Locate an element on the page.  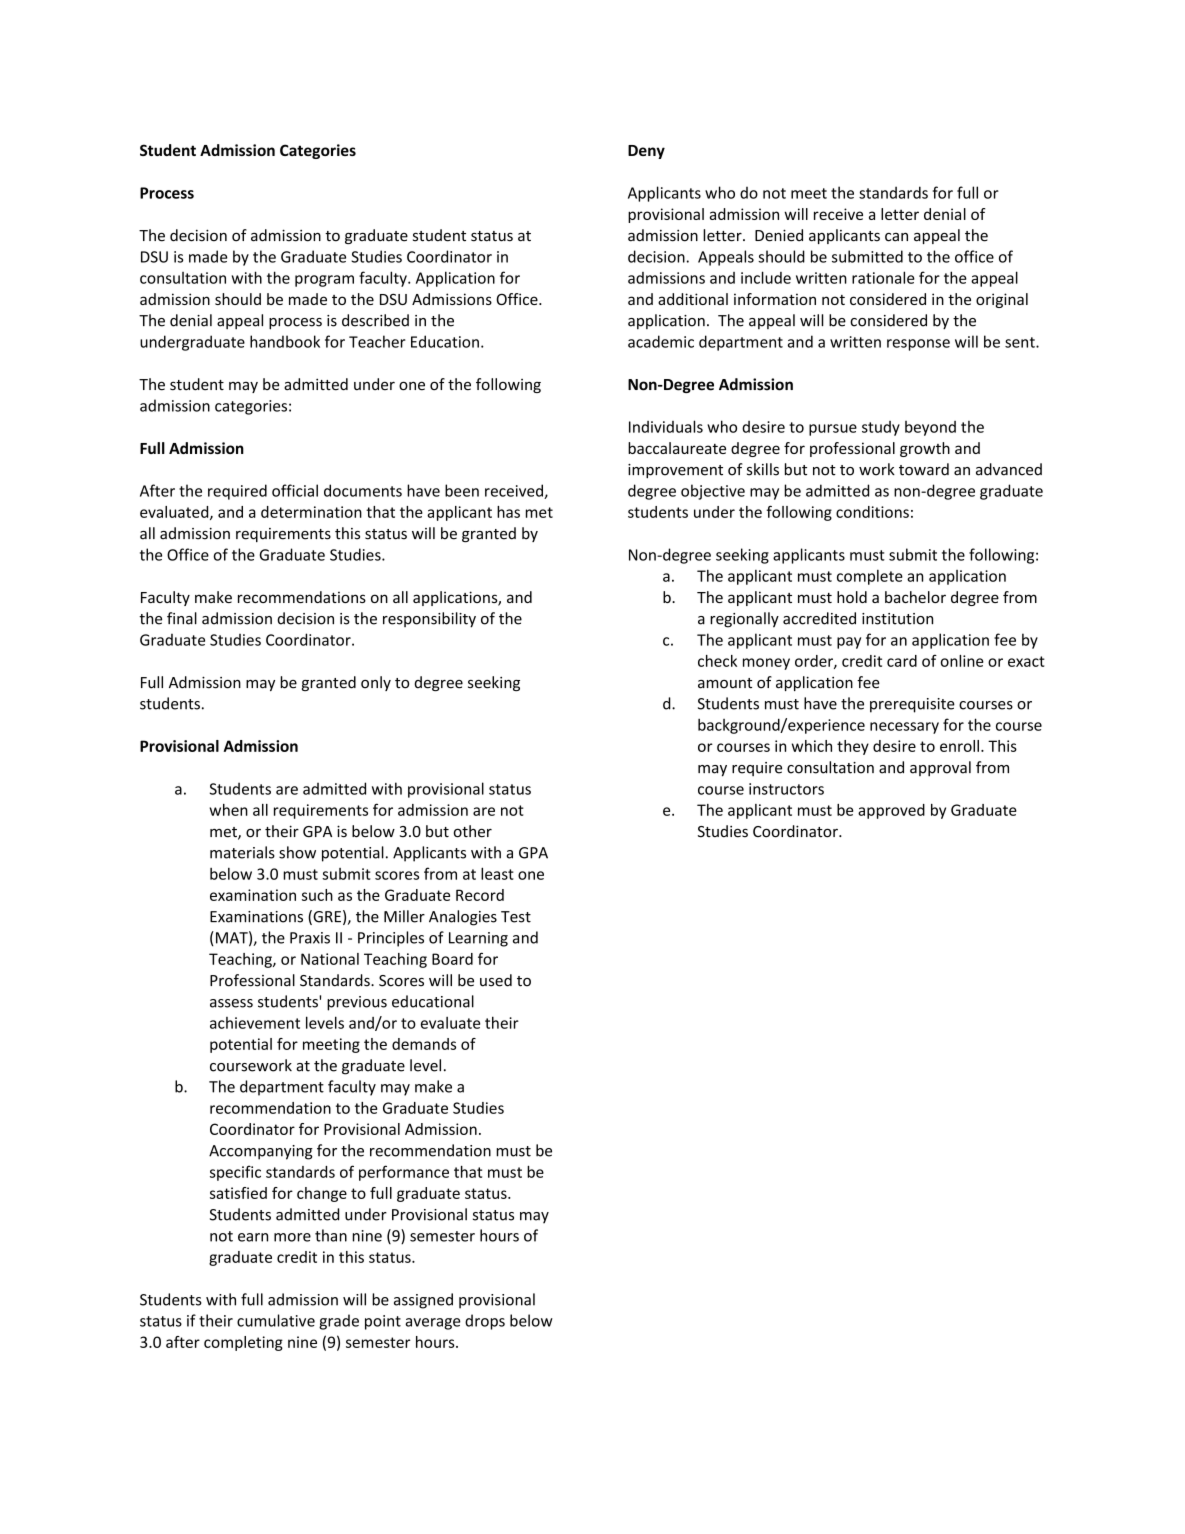
least is located at coordinates (497, 873).
